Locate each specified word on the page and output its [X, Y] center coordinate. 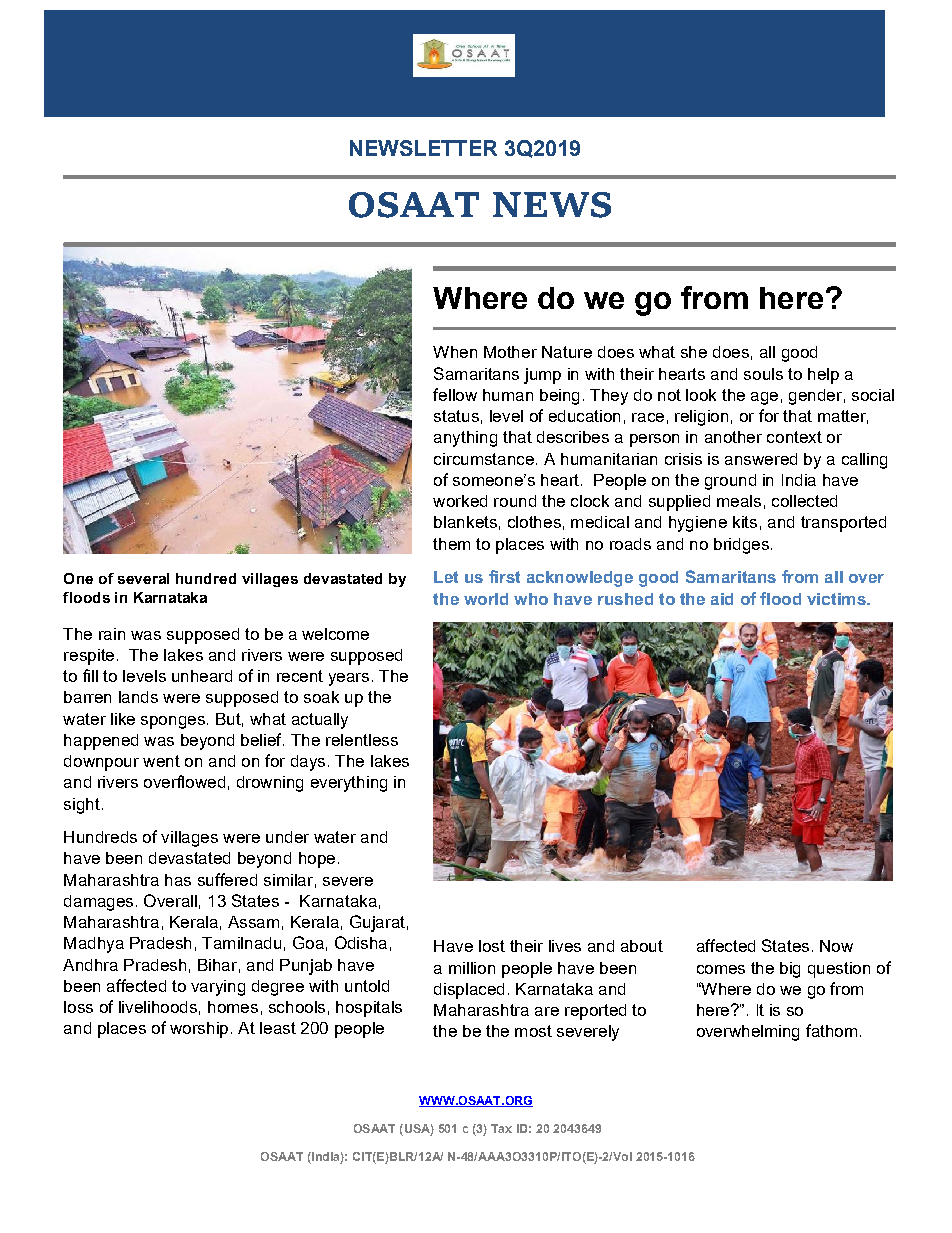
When [455, 352]
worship [199, 1030]
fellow [455, 394]
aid [722, 599]
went [161, 761]
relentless [362, 740]
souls [763, 374]
